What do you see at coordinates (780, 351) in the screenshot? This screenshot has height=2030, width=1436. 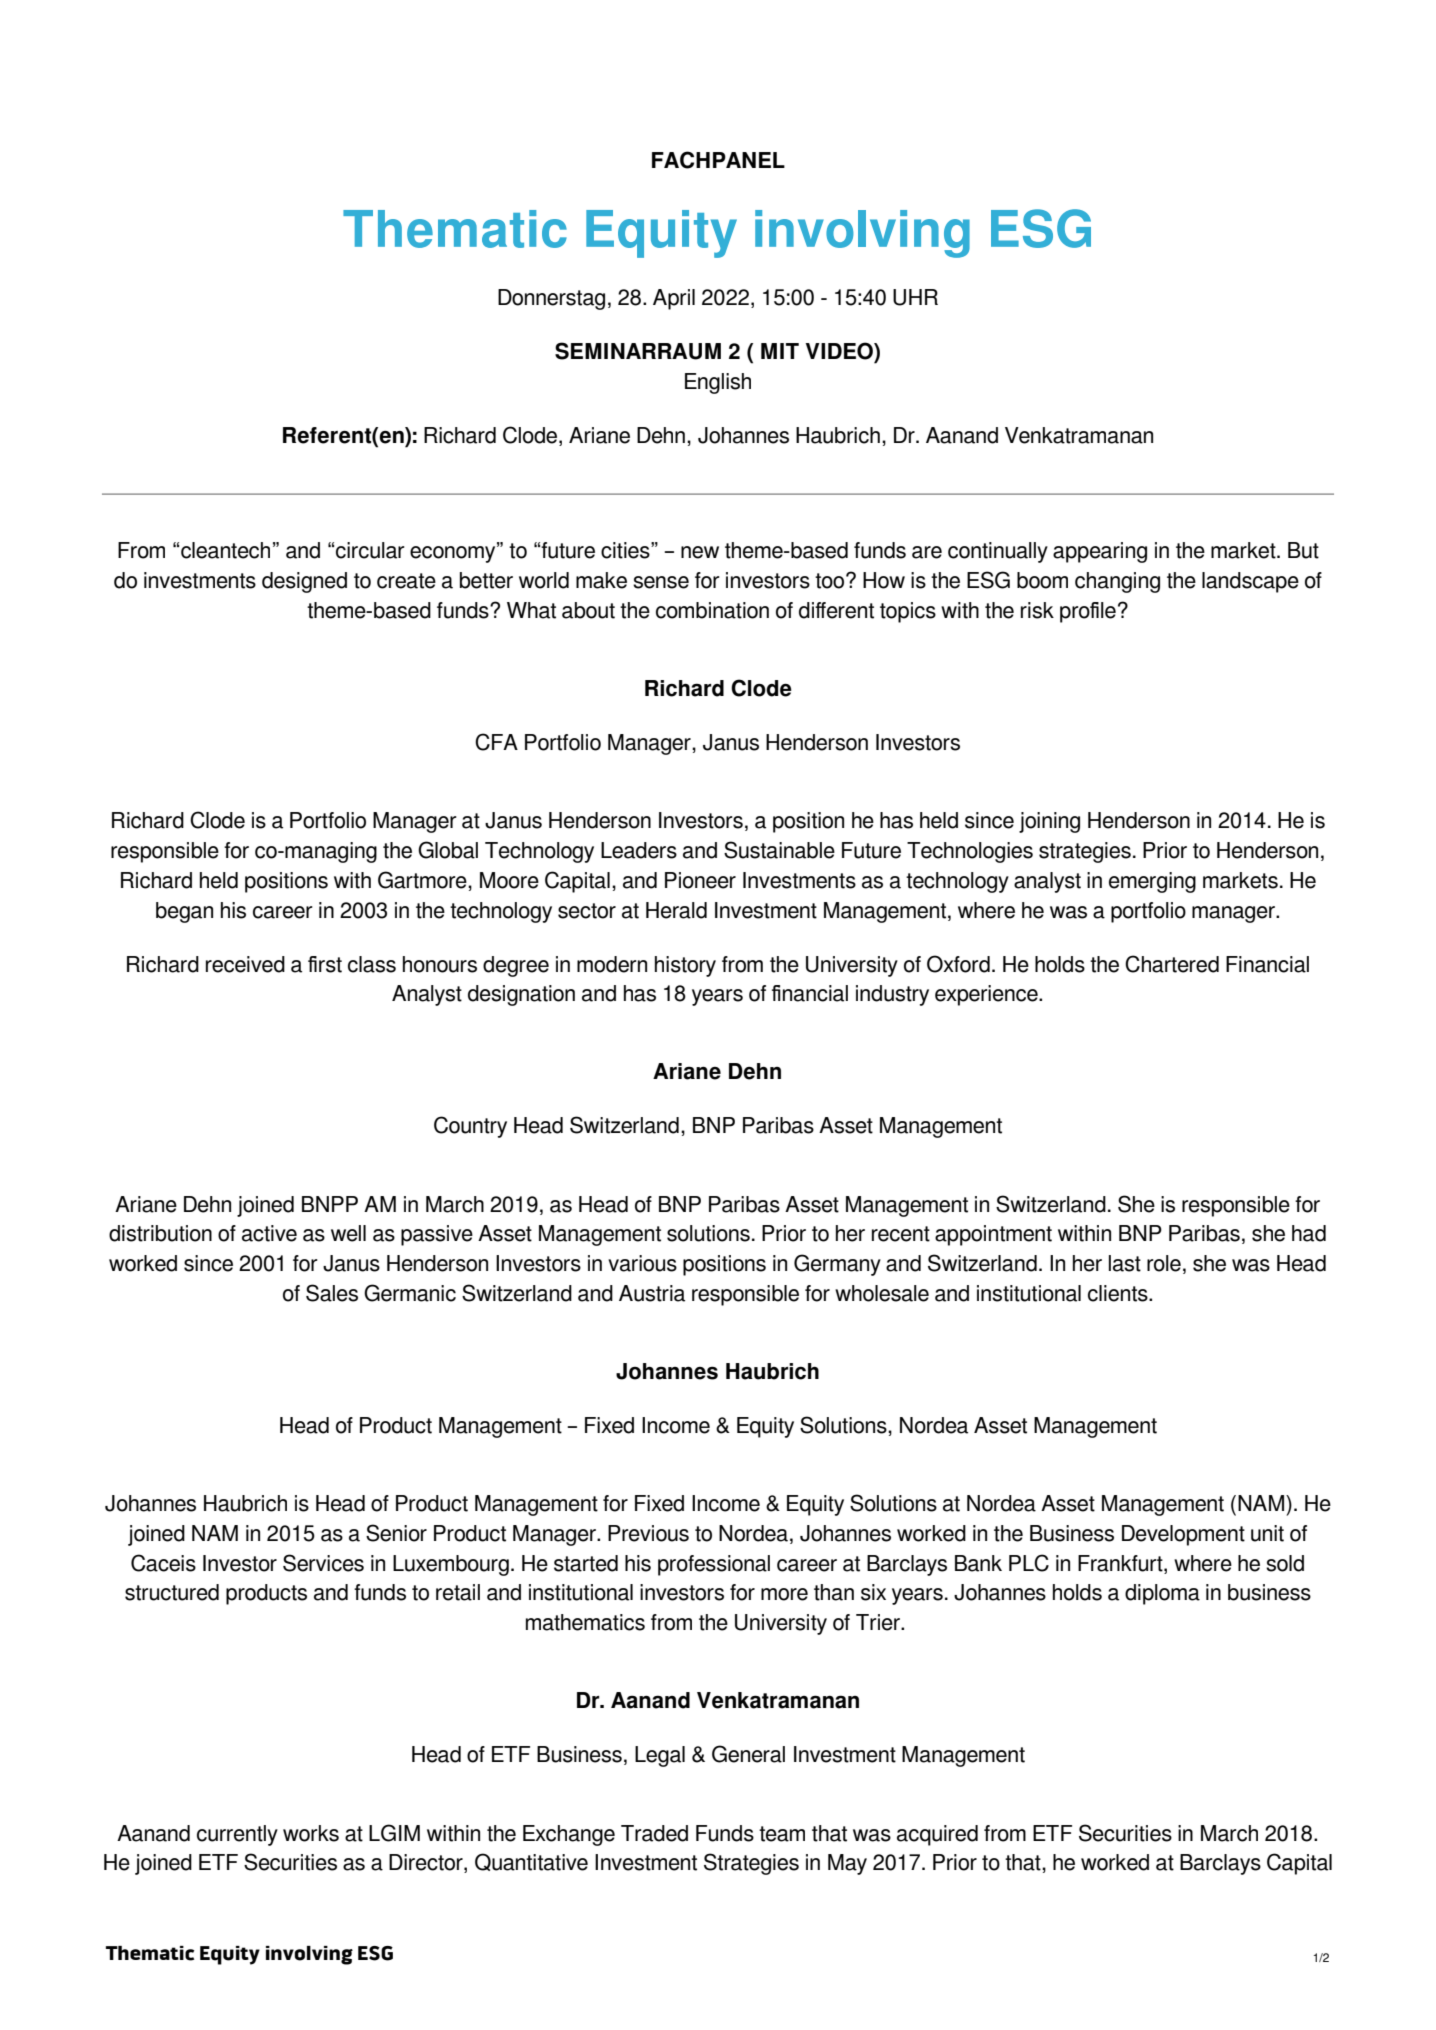 I see `MIT` at bounding box center [780, 351].
